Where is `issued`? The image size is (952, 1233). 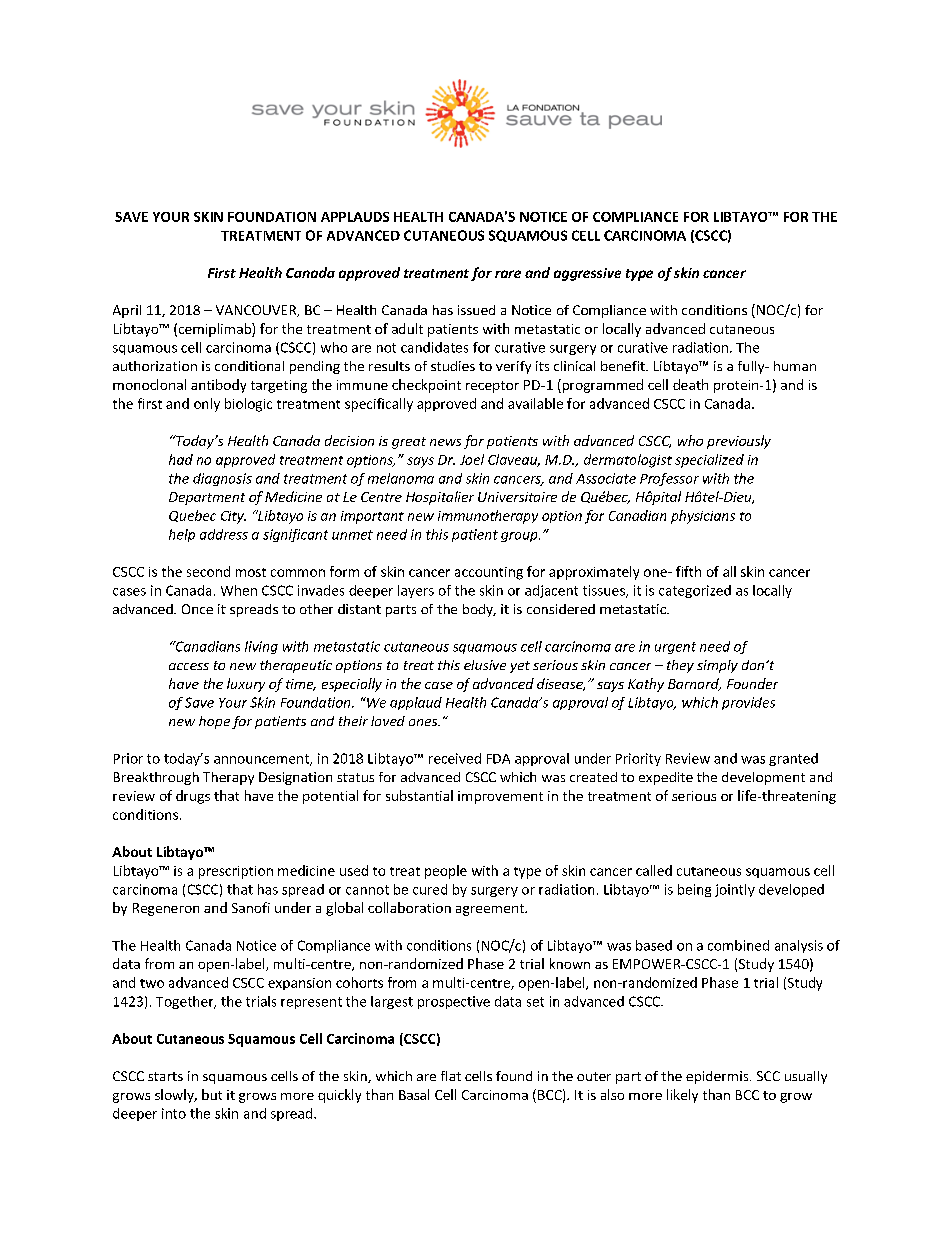 issued is located at coordinates (476, 310).
